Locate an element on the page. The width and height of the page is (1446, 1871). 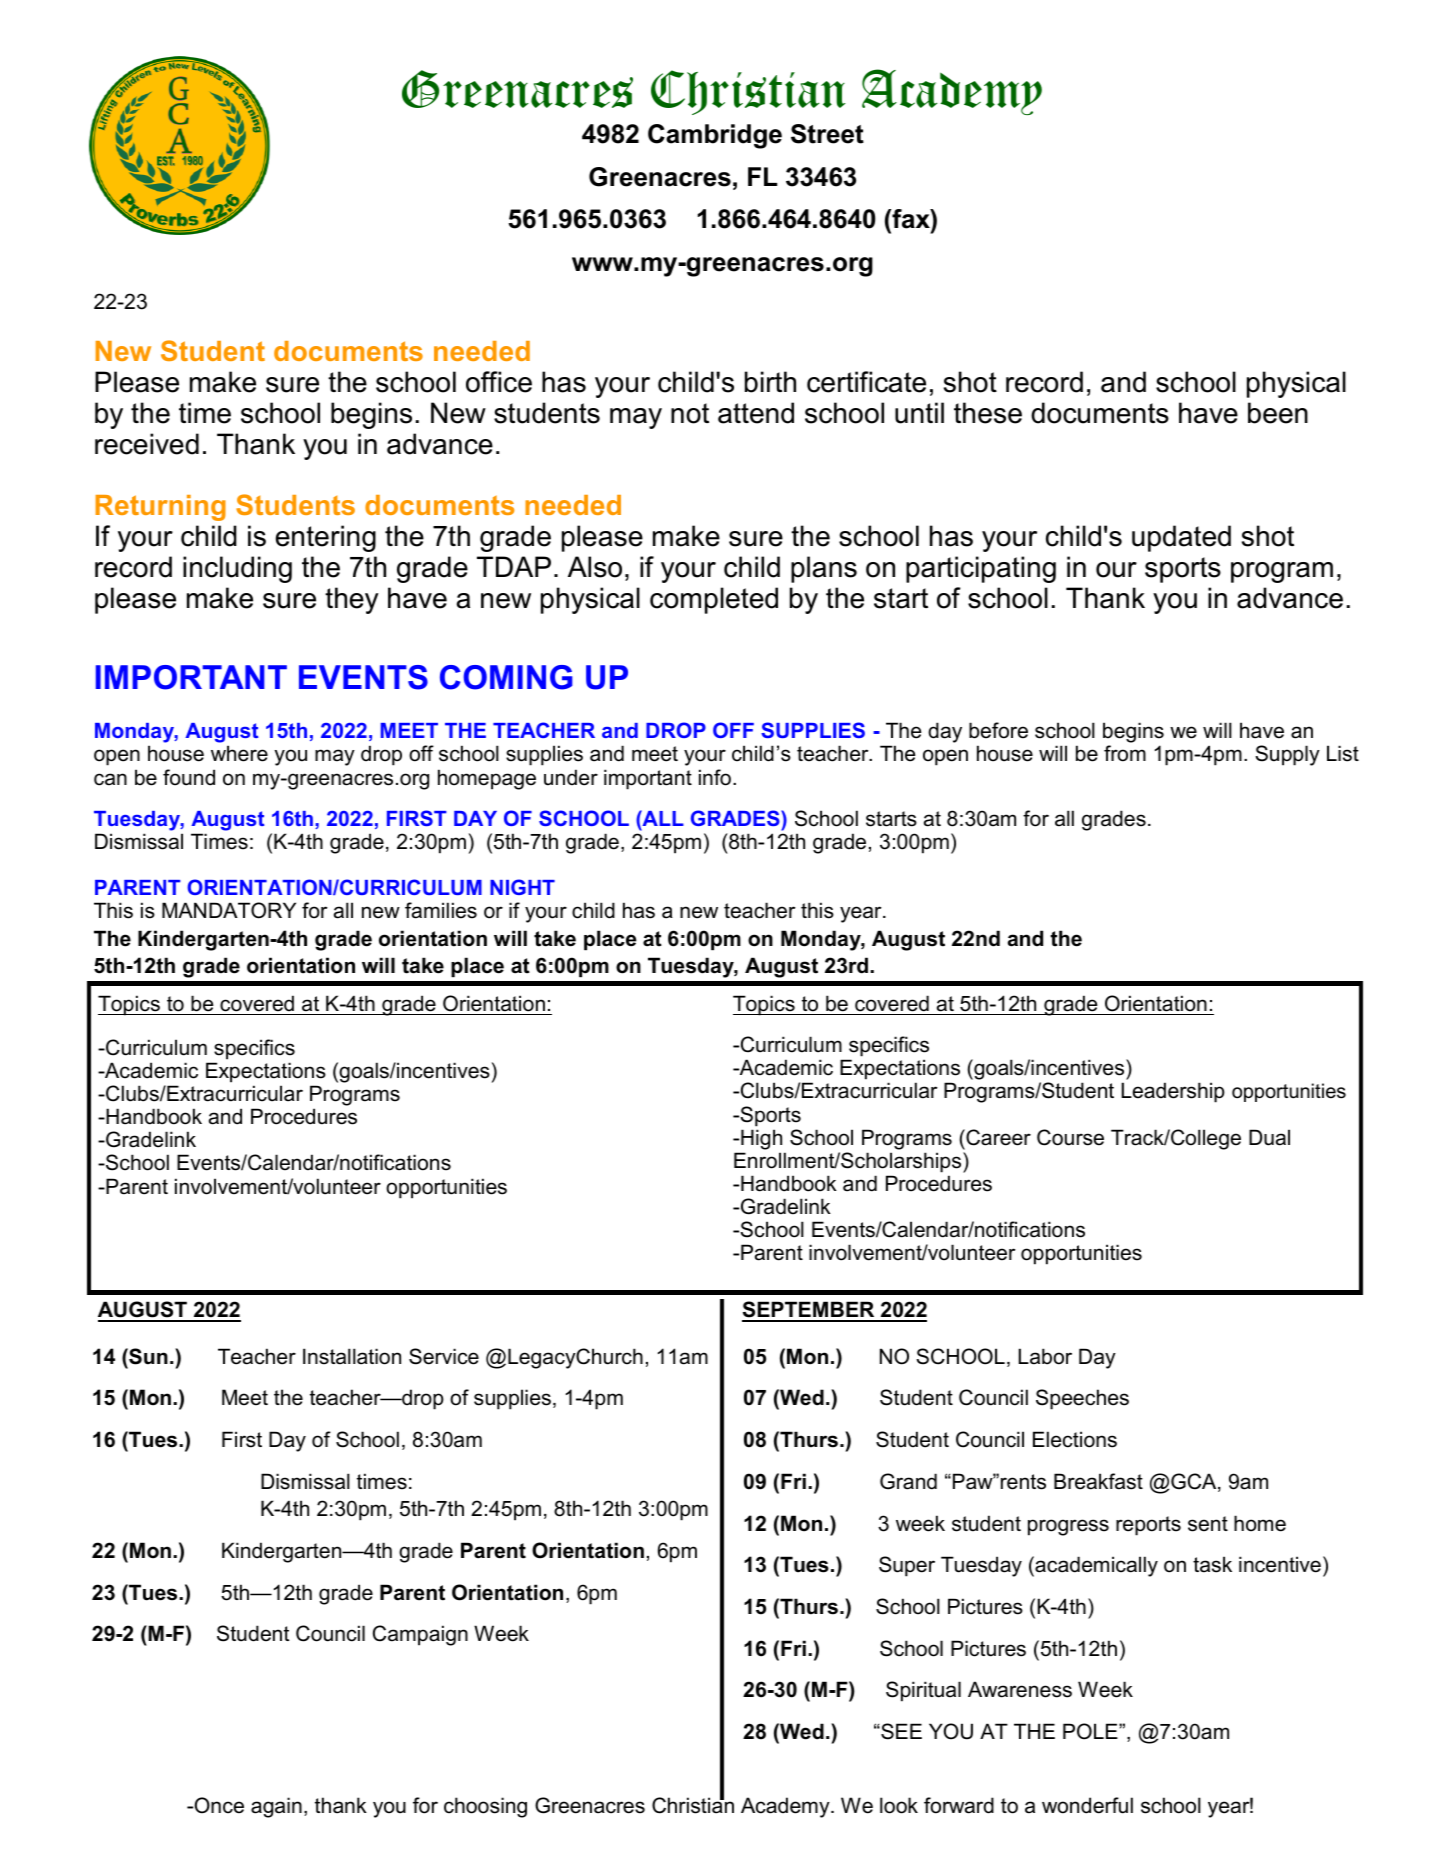
Dual is located at coordinates (1269, 1137).
